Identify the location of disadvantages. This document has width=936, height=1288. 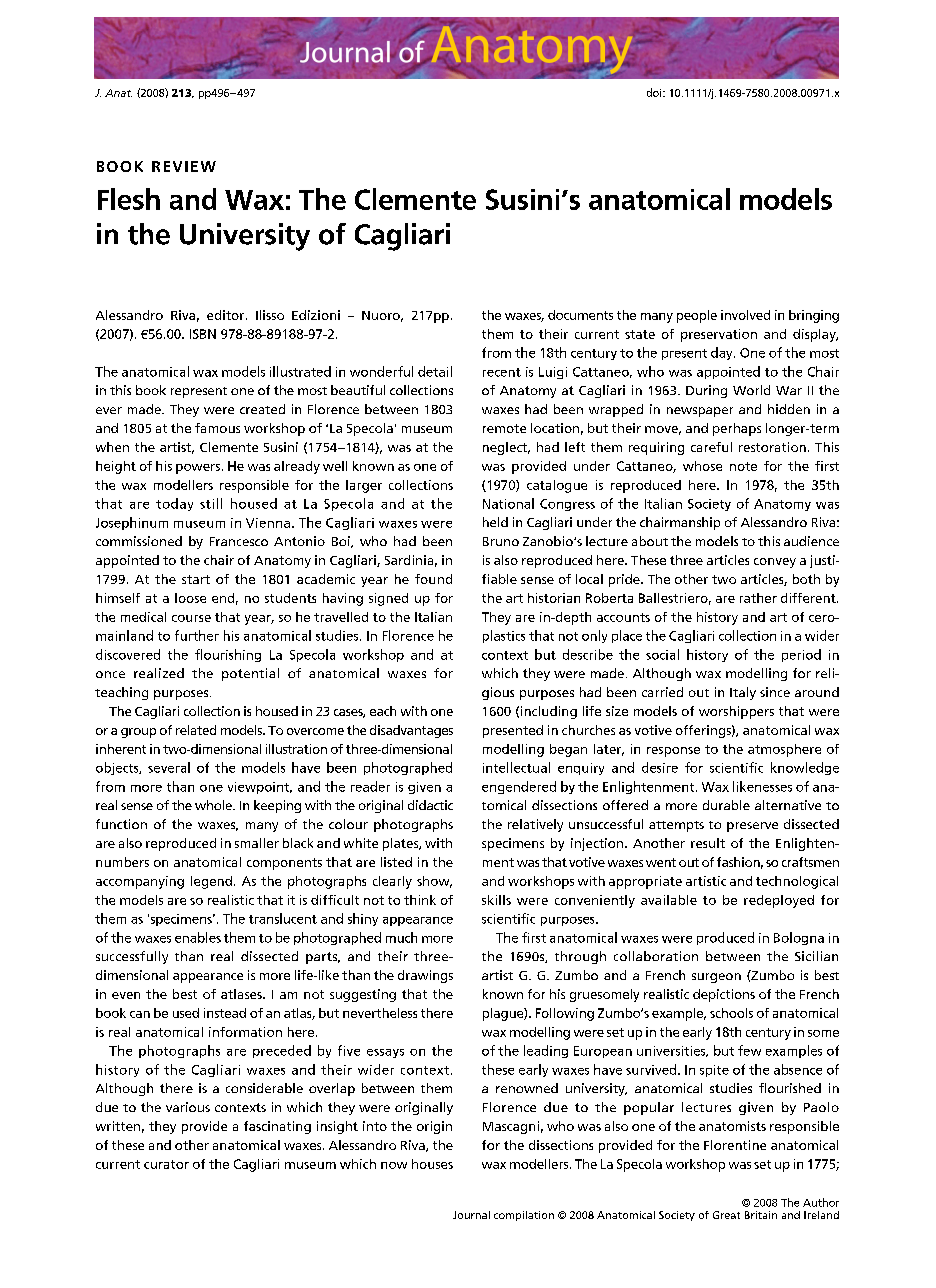
(411, 731).
